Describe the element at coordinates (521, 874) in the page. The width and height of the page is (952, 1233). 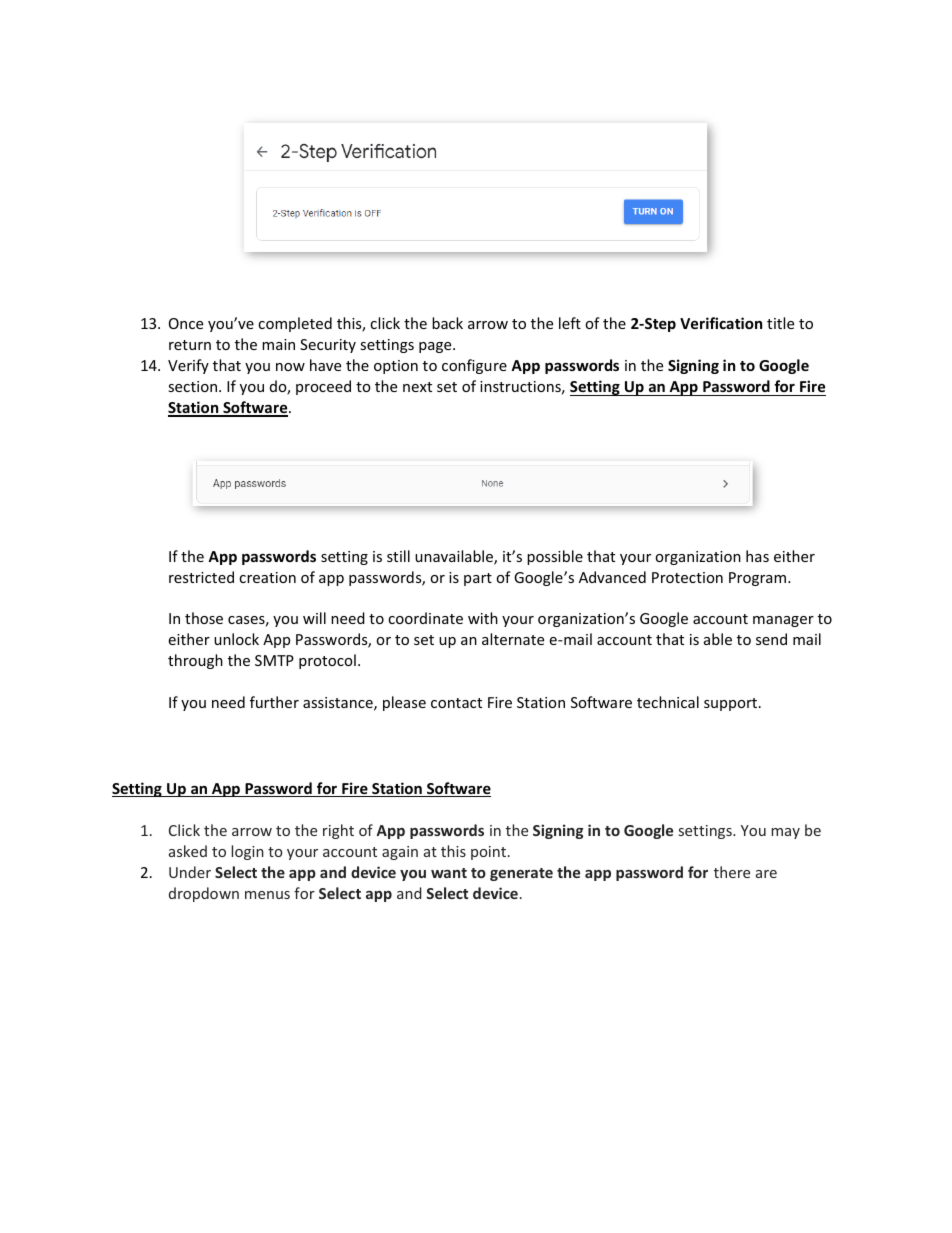
I see `generate` at that location.
